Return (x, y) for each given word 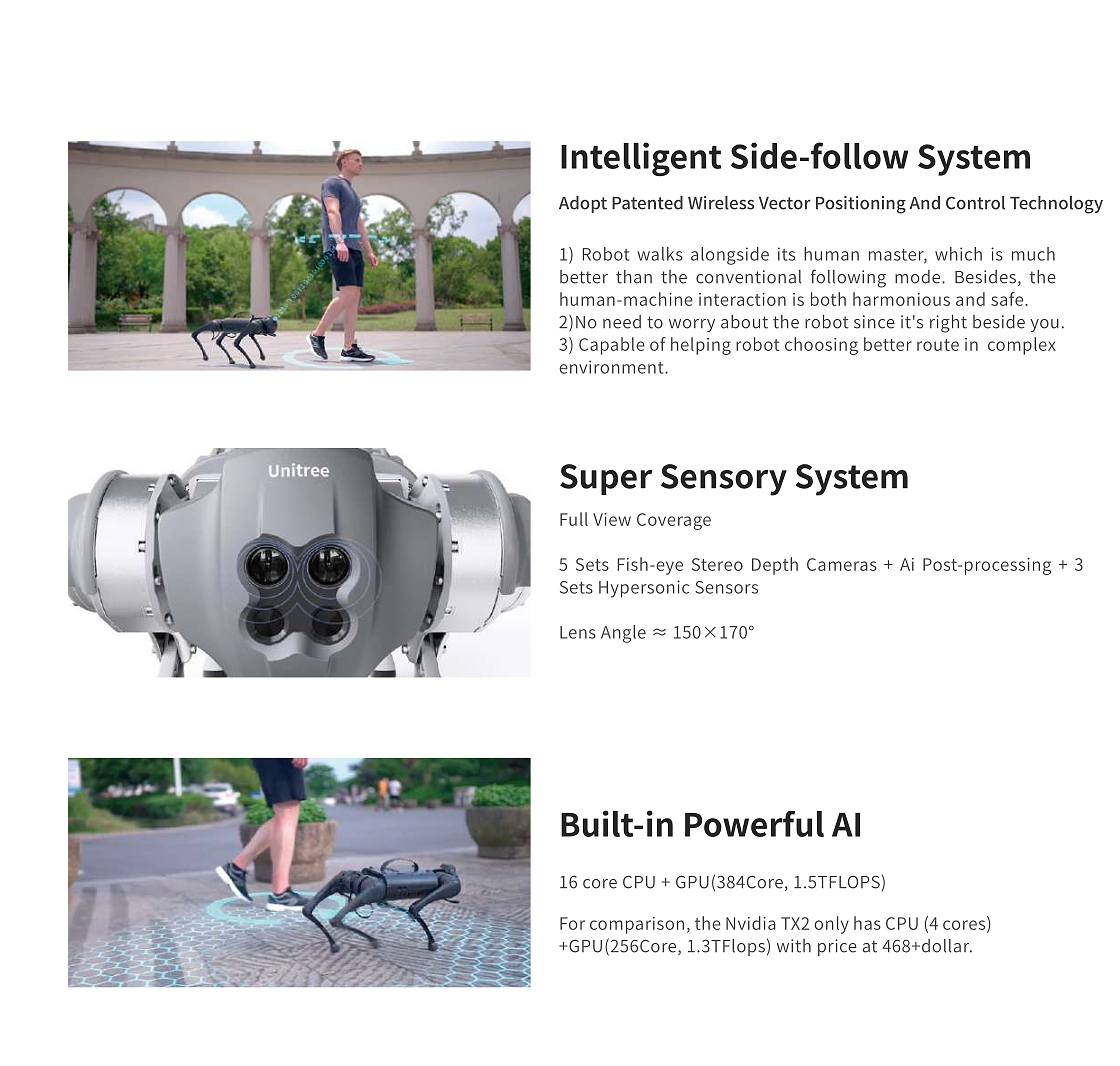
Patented (647, 203)
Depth (775, 566)
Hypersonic (644, 589)
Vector (785, 203)
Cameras (842, 564)
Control (975, 203)
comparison (637, 925)
